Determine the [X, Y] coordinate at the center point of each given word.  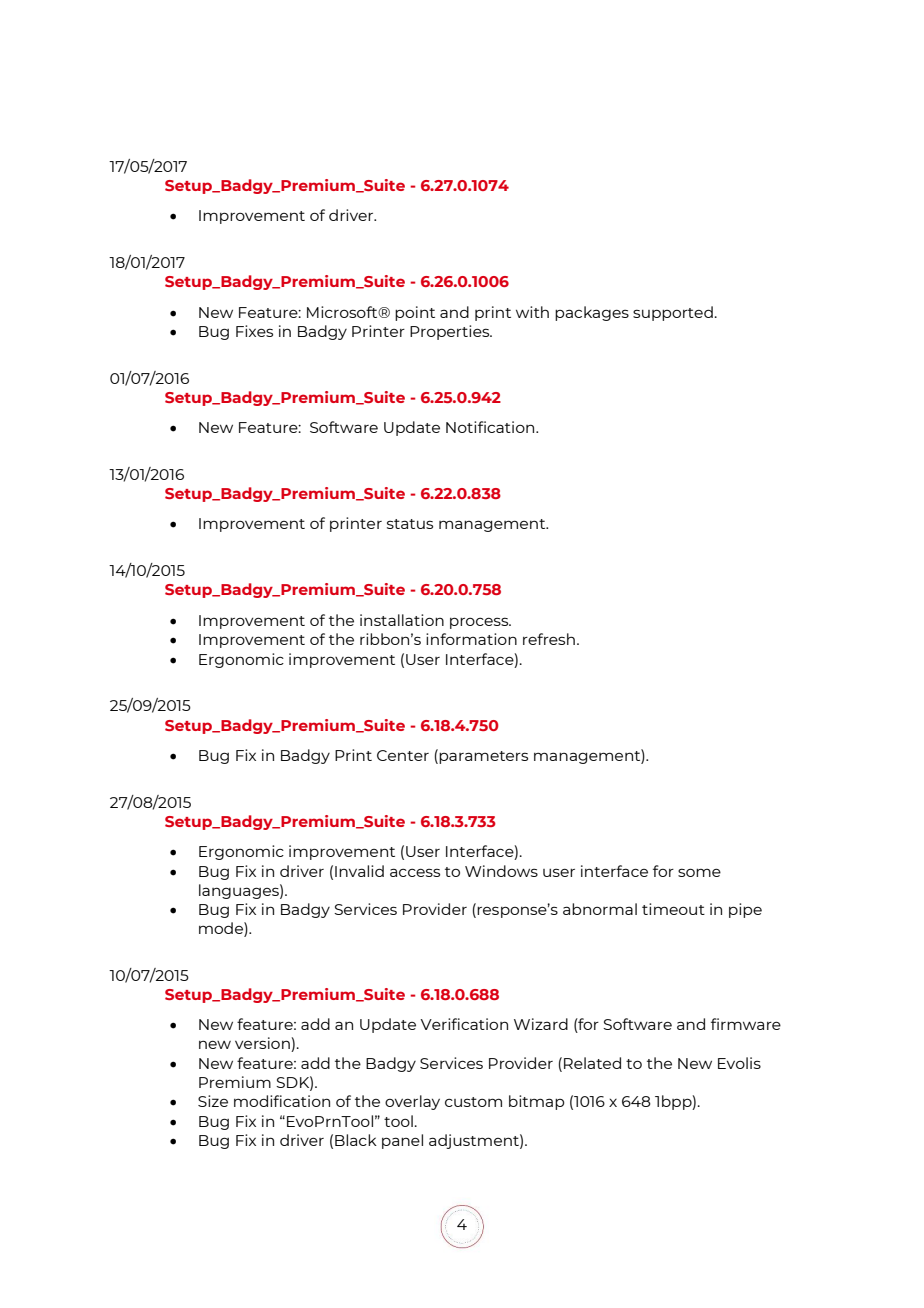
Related [592, 1063]
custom [473, 1102]
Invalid [359, 871]
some [699, 872]
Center [403, 755]
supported [673, 313]
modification [282, 1101]
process [480, 623]
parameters [483, 757]
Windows [501, 871]
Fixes [254, 331]
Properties [451, 332]
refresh [549, 639]
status [410, 524]
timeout [673, 909]
